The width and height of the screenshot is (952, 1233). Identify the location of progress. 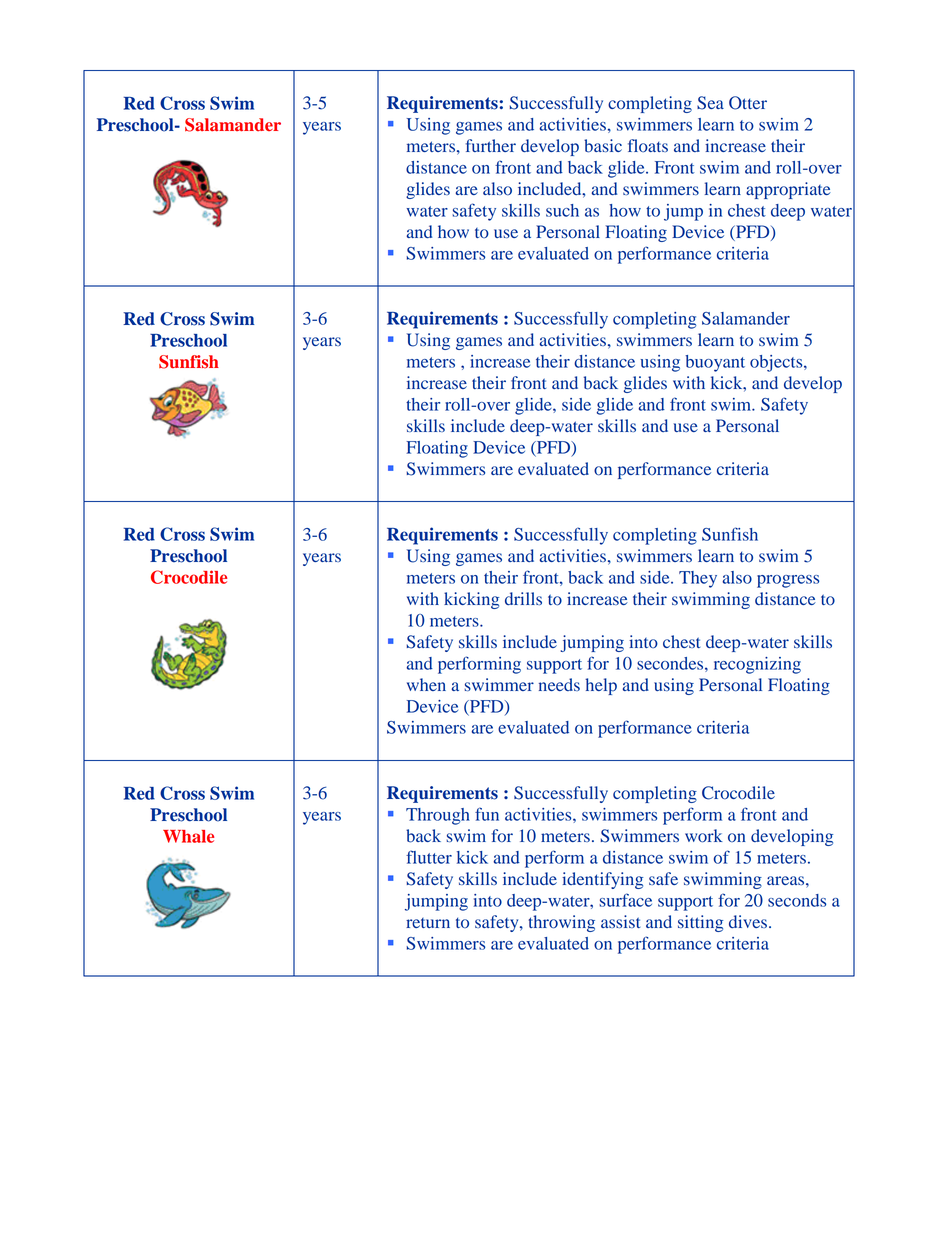
(788, 581).
